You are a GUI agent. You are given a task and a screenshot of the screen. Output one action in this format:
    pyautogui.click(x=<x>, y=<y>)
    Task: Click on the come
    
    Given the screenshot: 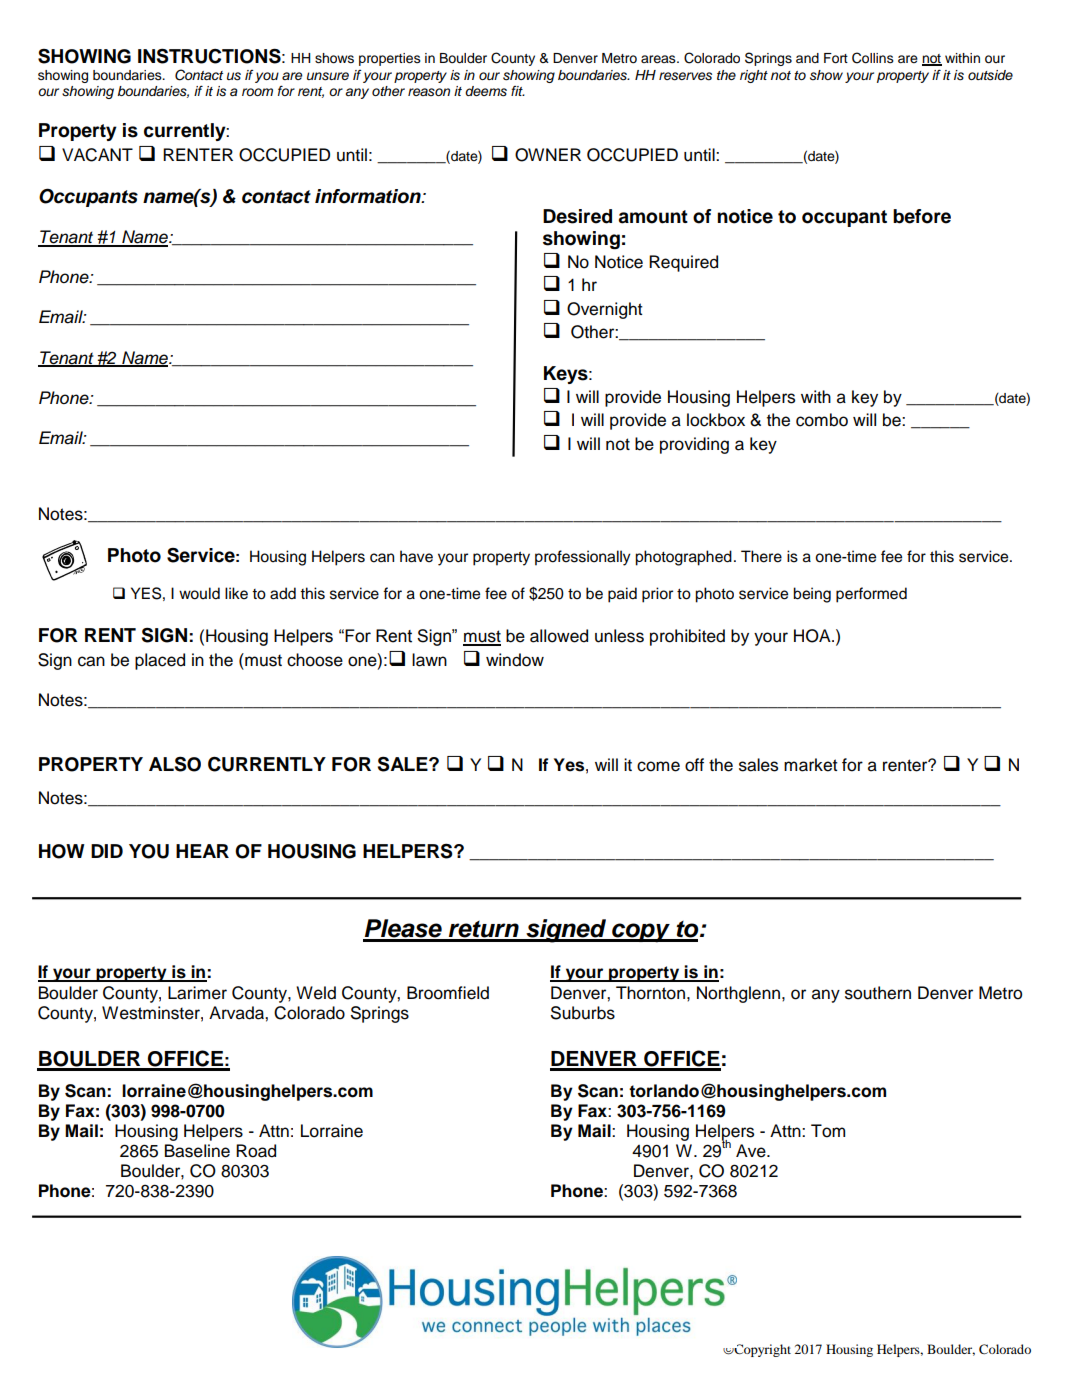 What is the action you would take?
    pyautogui.click(x=658, y=766)
